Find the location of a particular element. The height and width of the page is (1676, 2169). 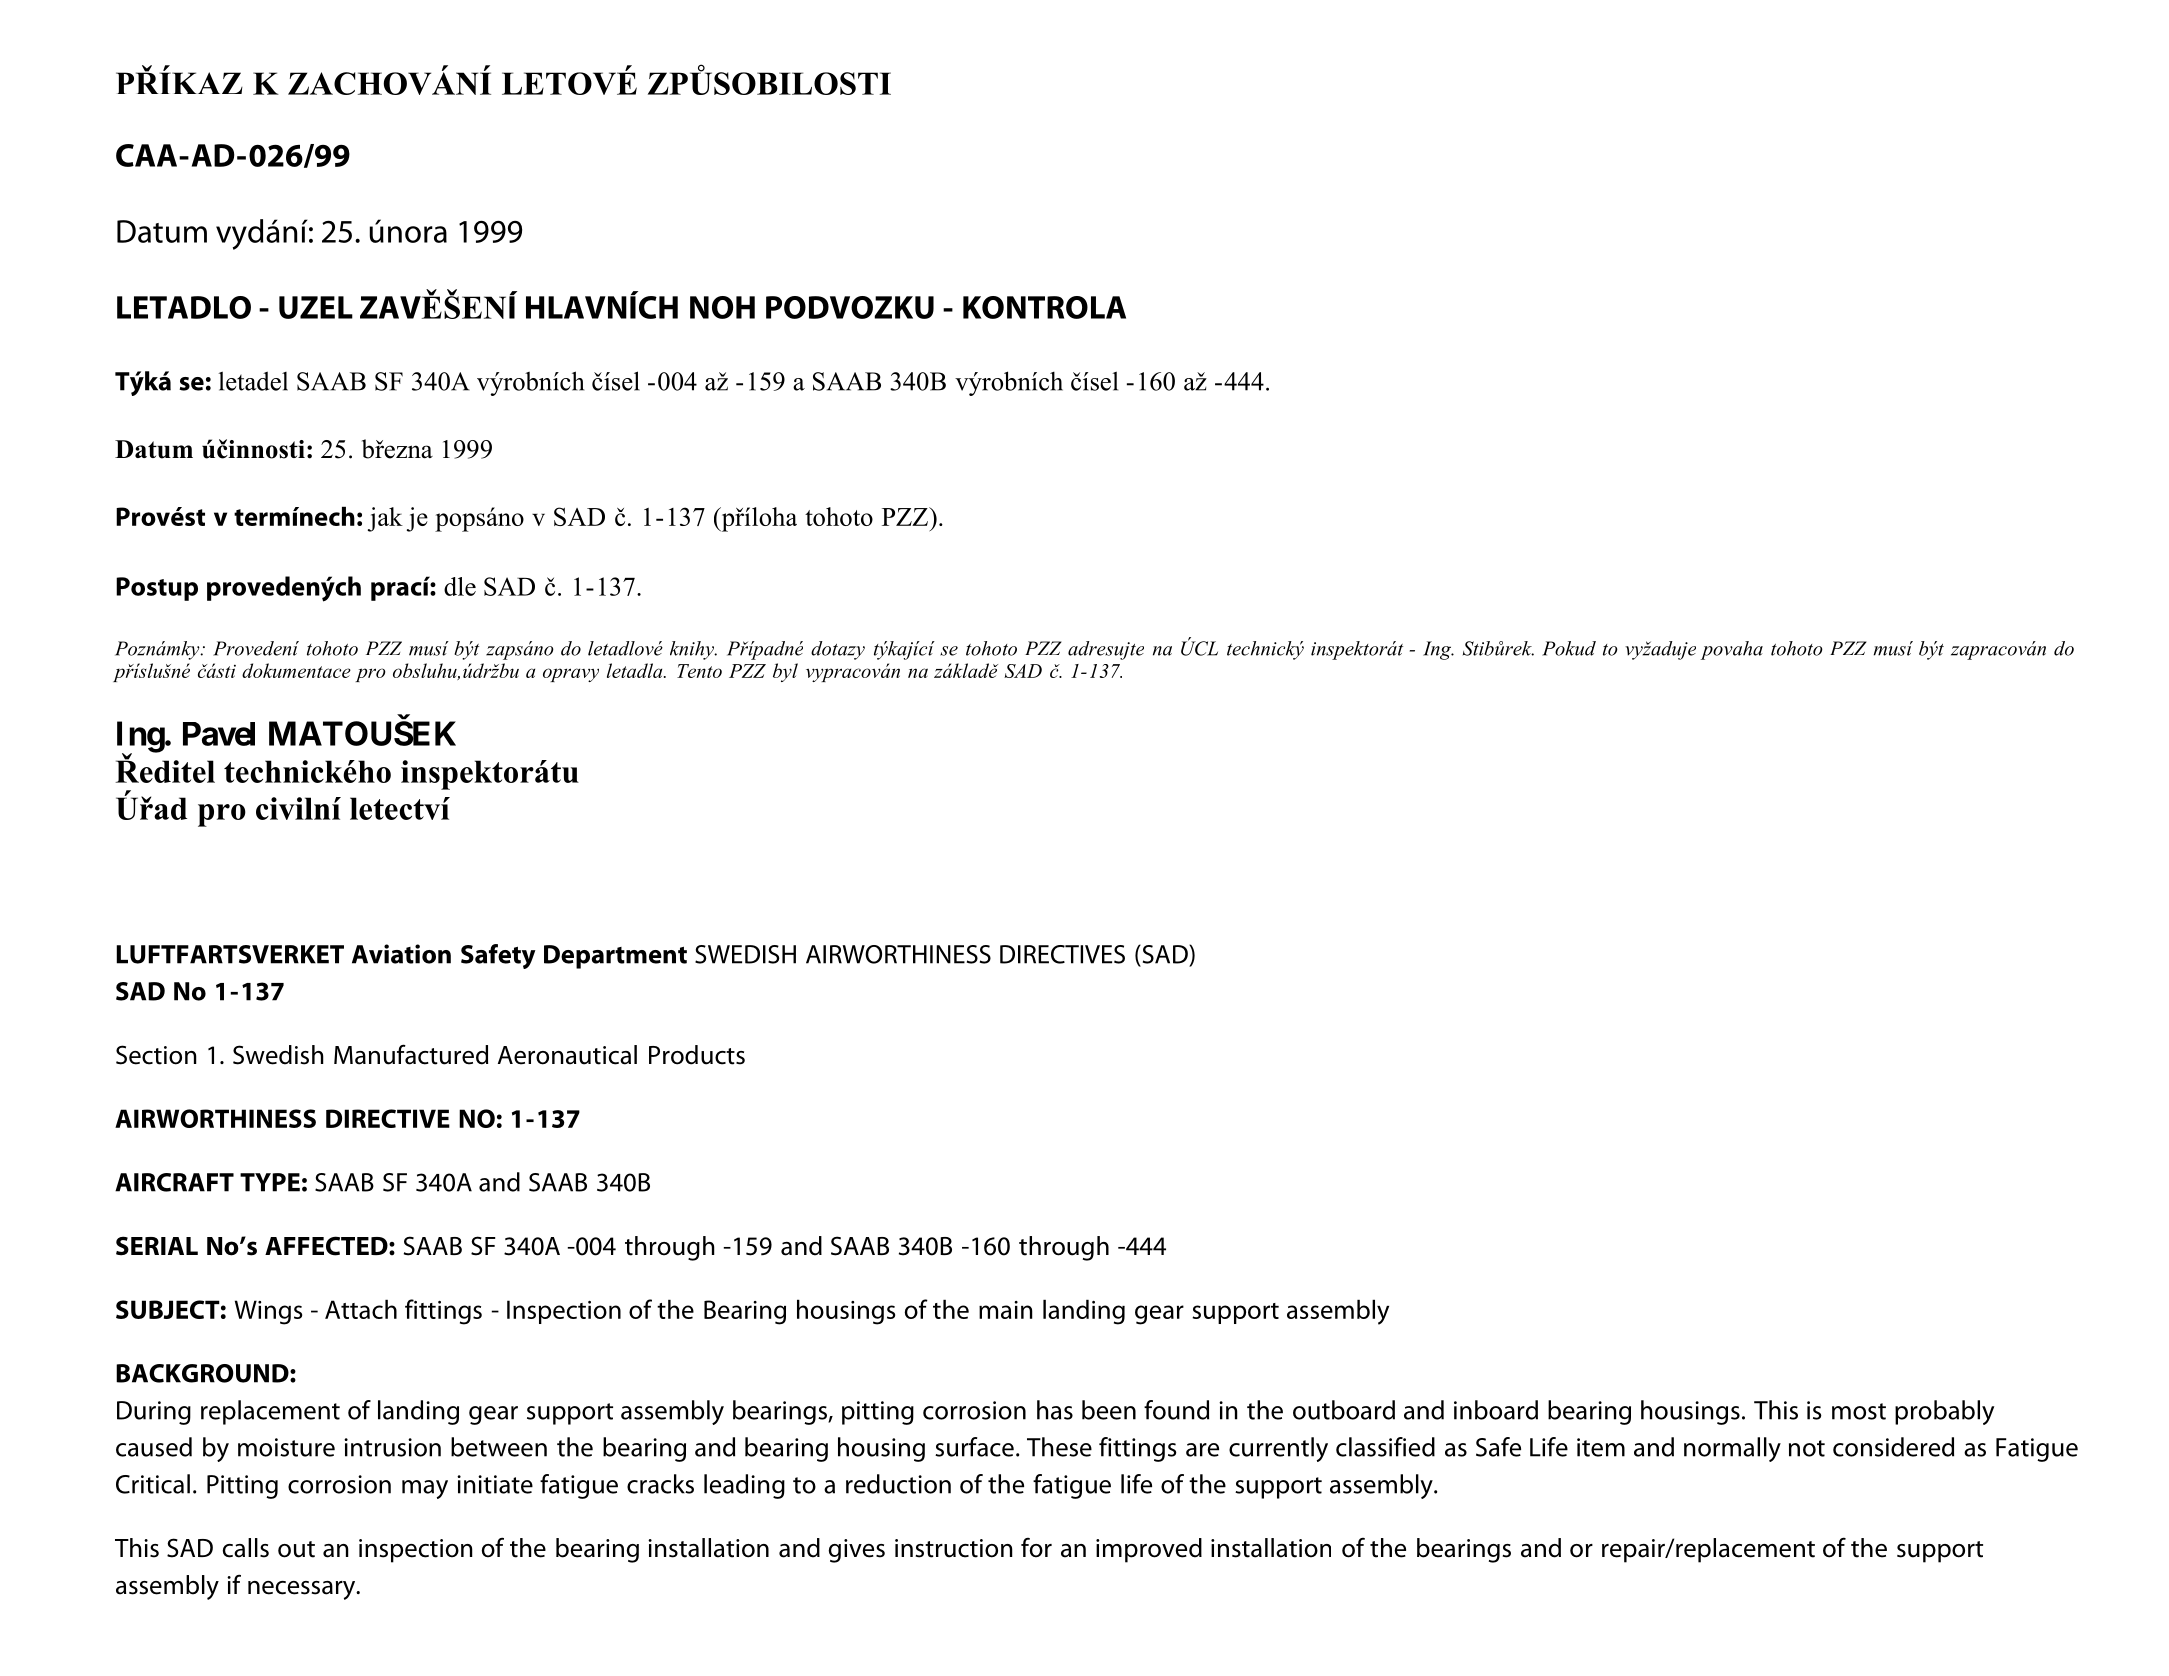

main is located at coordinates (1006, 1310).
